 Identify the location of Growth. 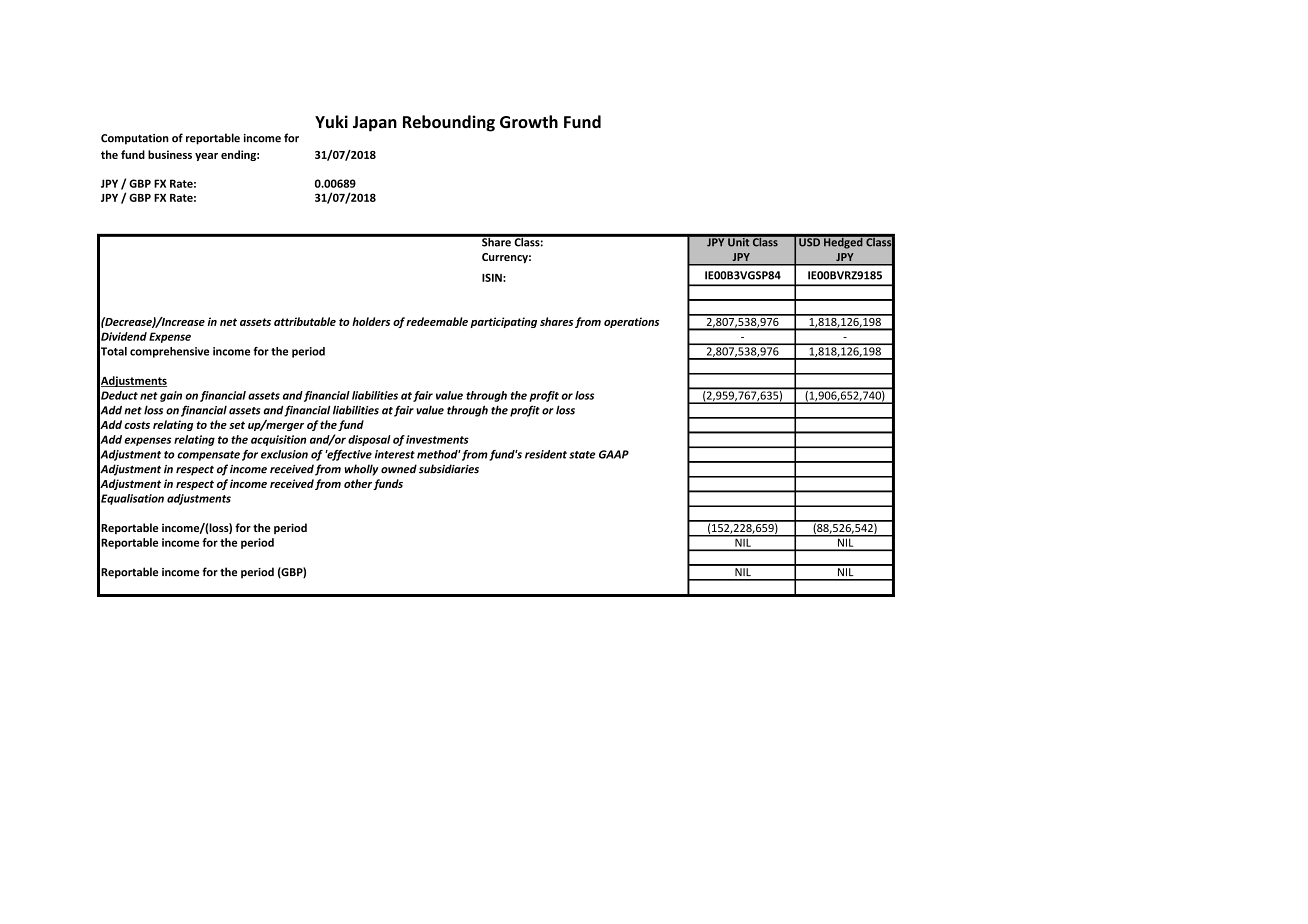
(529, 121).
